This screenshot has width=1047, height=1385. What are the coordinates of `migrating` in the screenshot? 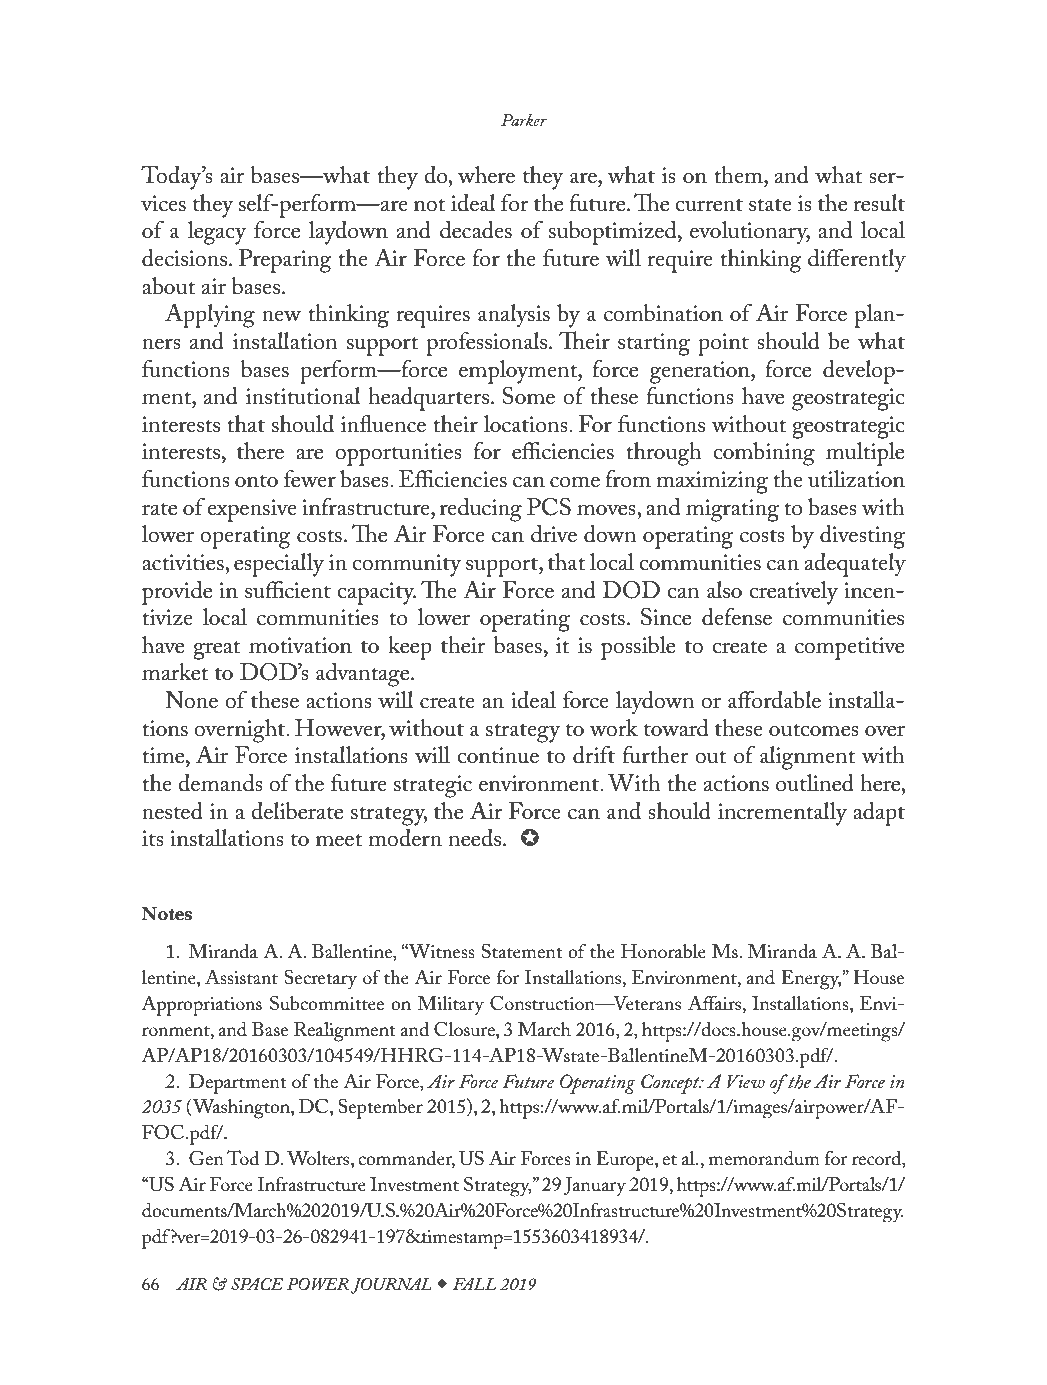 It's located at (732, 510).
